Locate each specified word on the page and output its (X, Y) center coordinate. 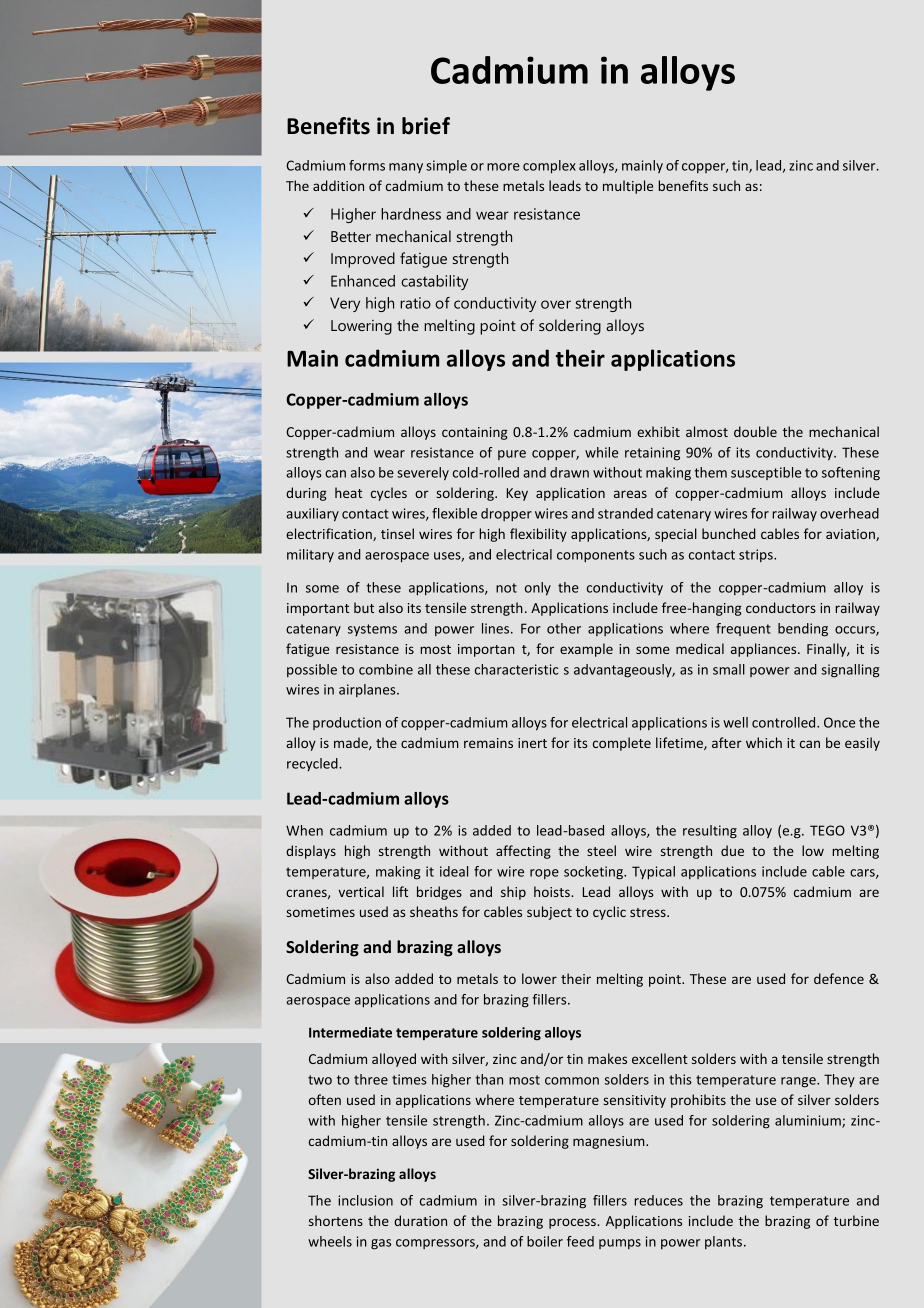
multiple (628, 187)
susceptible (766, 473)
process (573, 1223)
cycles (389, 494)
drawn (569, 472)
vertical (361, 891)
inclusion (365, 1200)
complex (549, 167)
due (732, 850)
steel (601, 850)
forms (367, 165)
